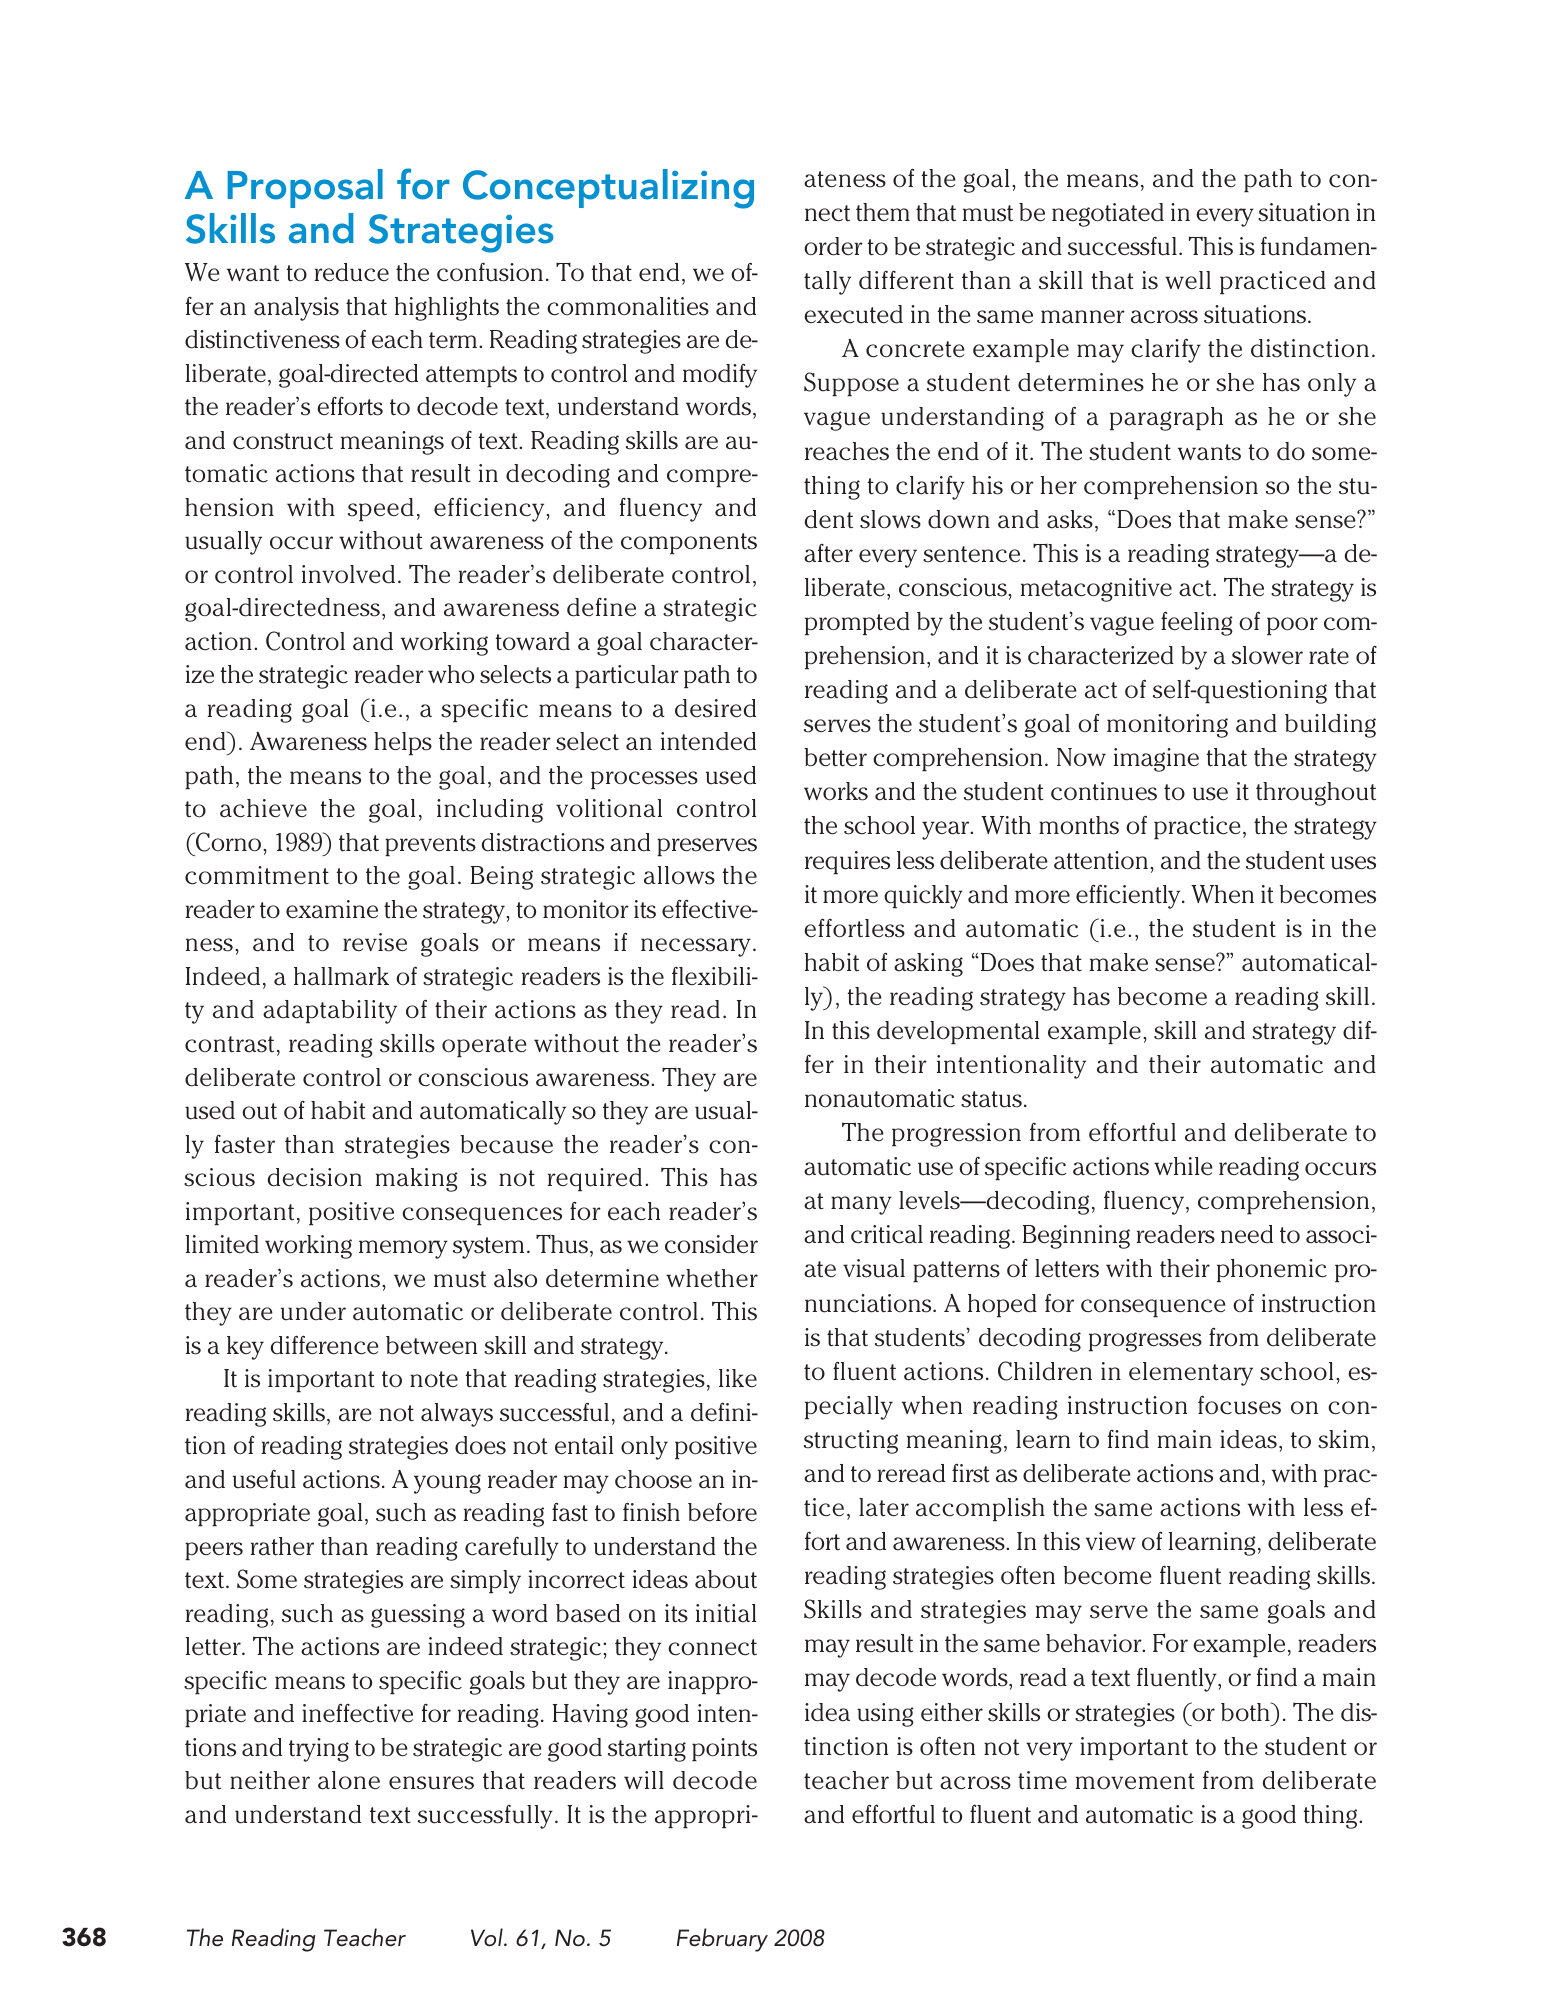 The width and height of the screenshot is (1546, 2008). What do you see at coordinates (711, 1244) in the screenshot?
I see `consider` at bounding box center [711, 1244].
